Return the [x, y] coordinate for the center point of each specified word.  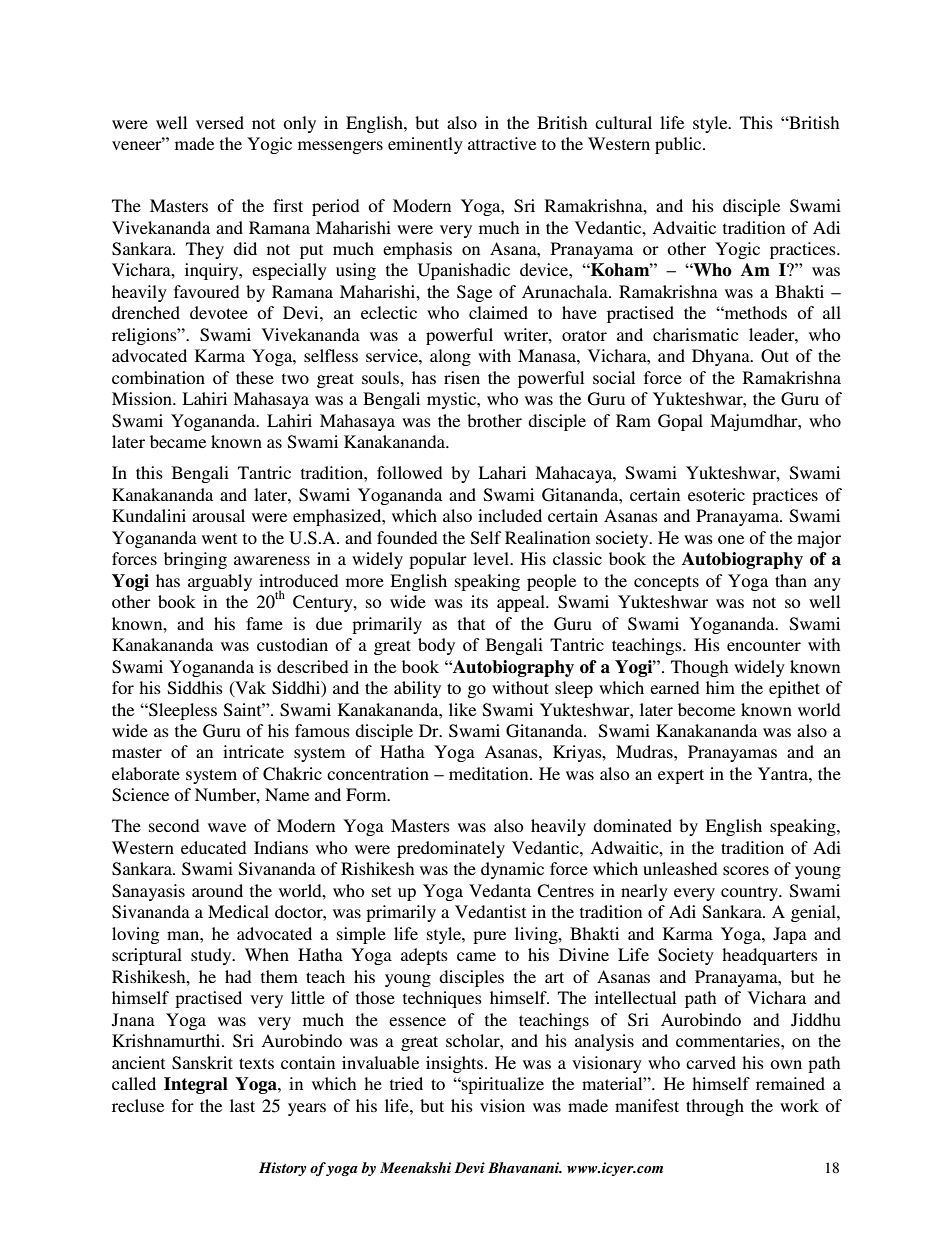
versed [220, 122]
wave [227, 827]
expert [681, 776]
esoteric [716, 494]
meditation [490, 773]
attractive [502, 143]
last [242, 1105]
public [679, 145]
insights [456, 1064]
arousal [218, 515]
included [510, 515]
